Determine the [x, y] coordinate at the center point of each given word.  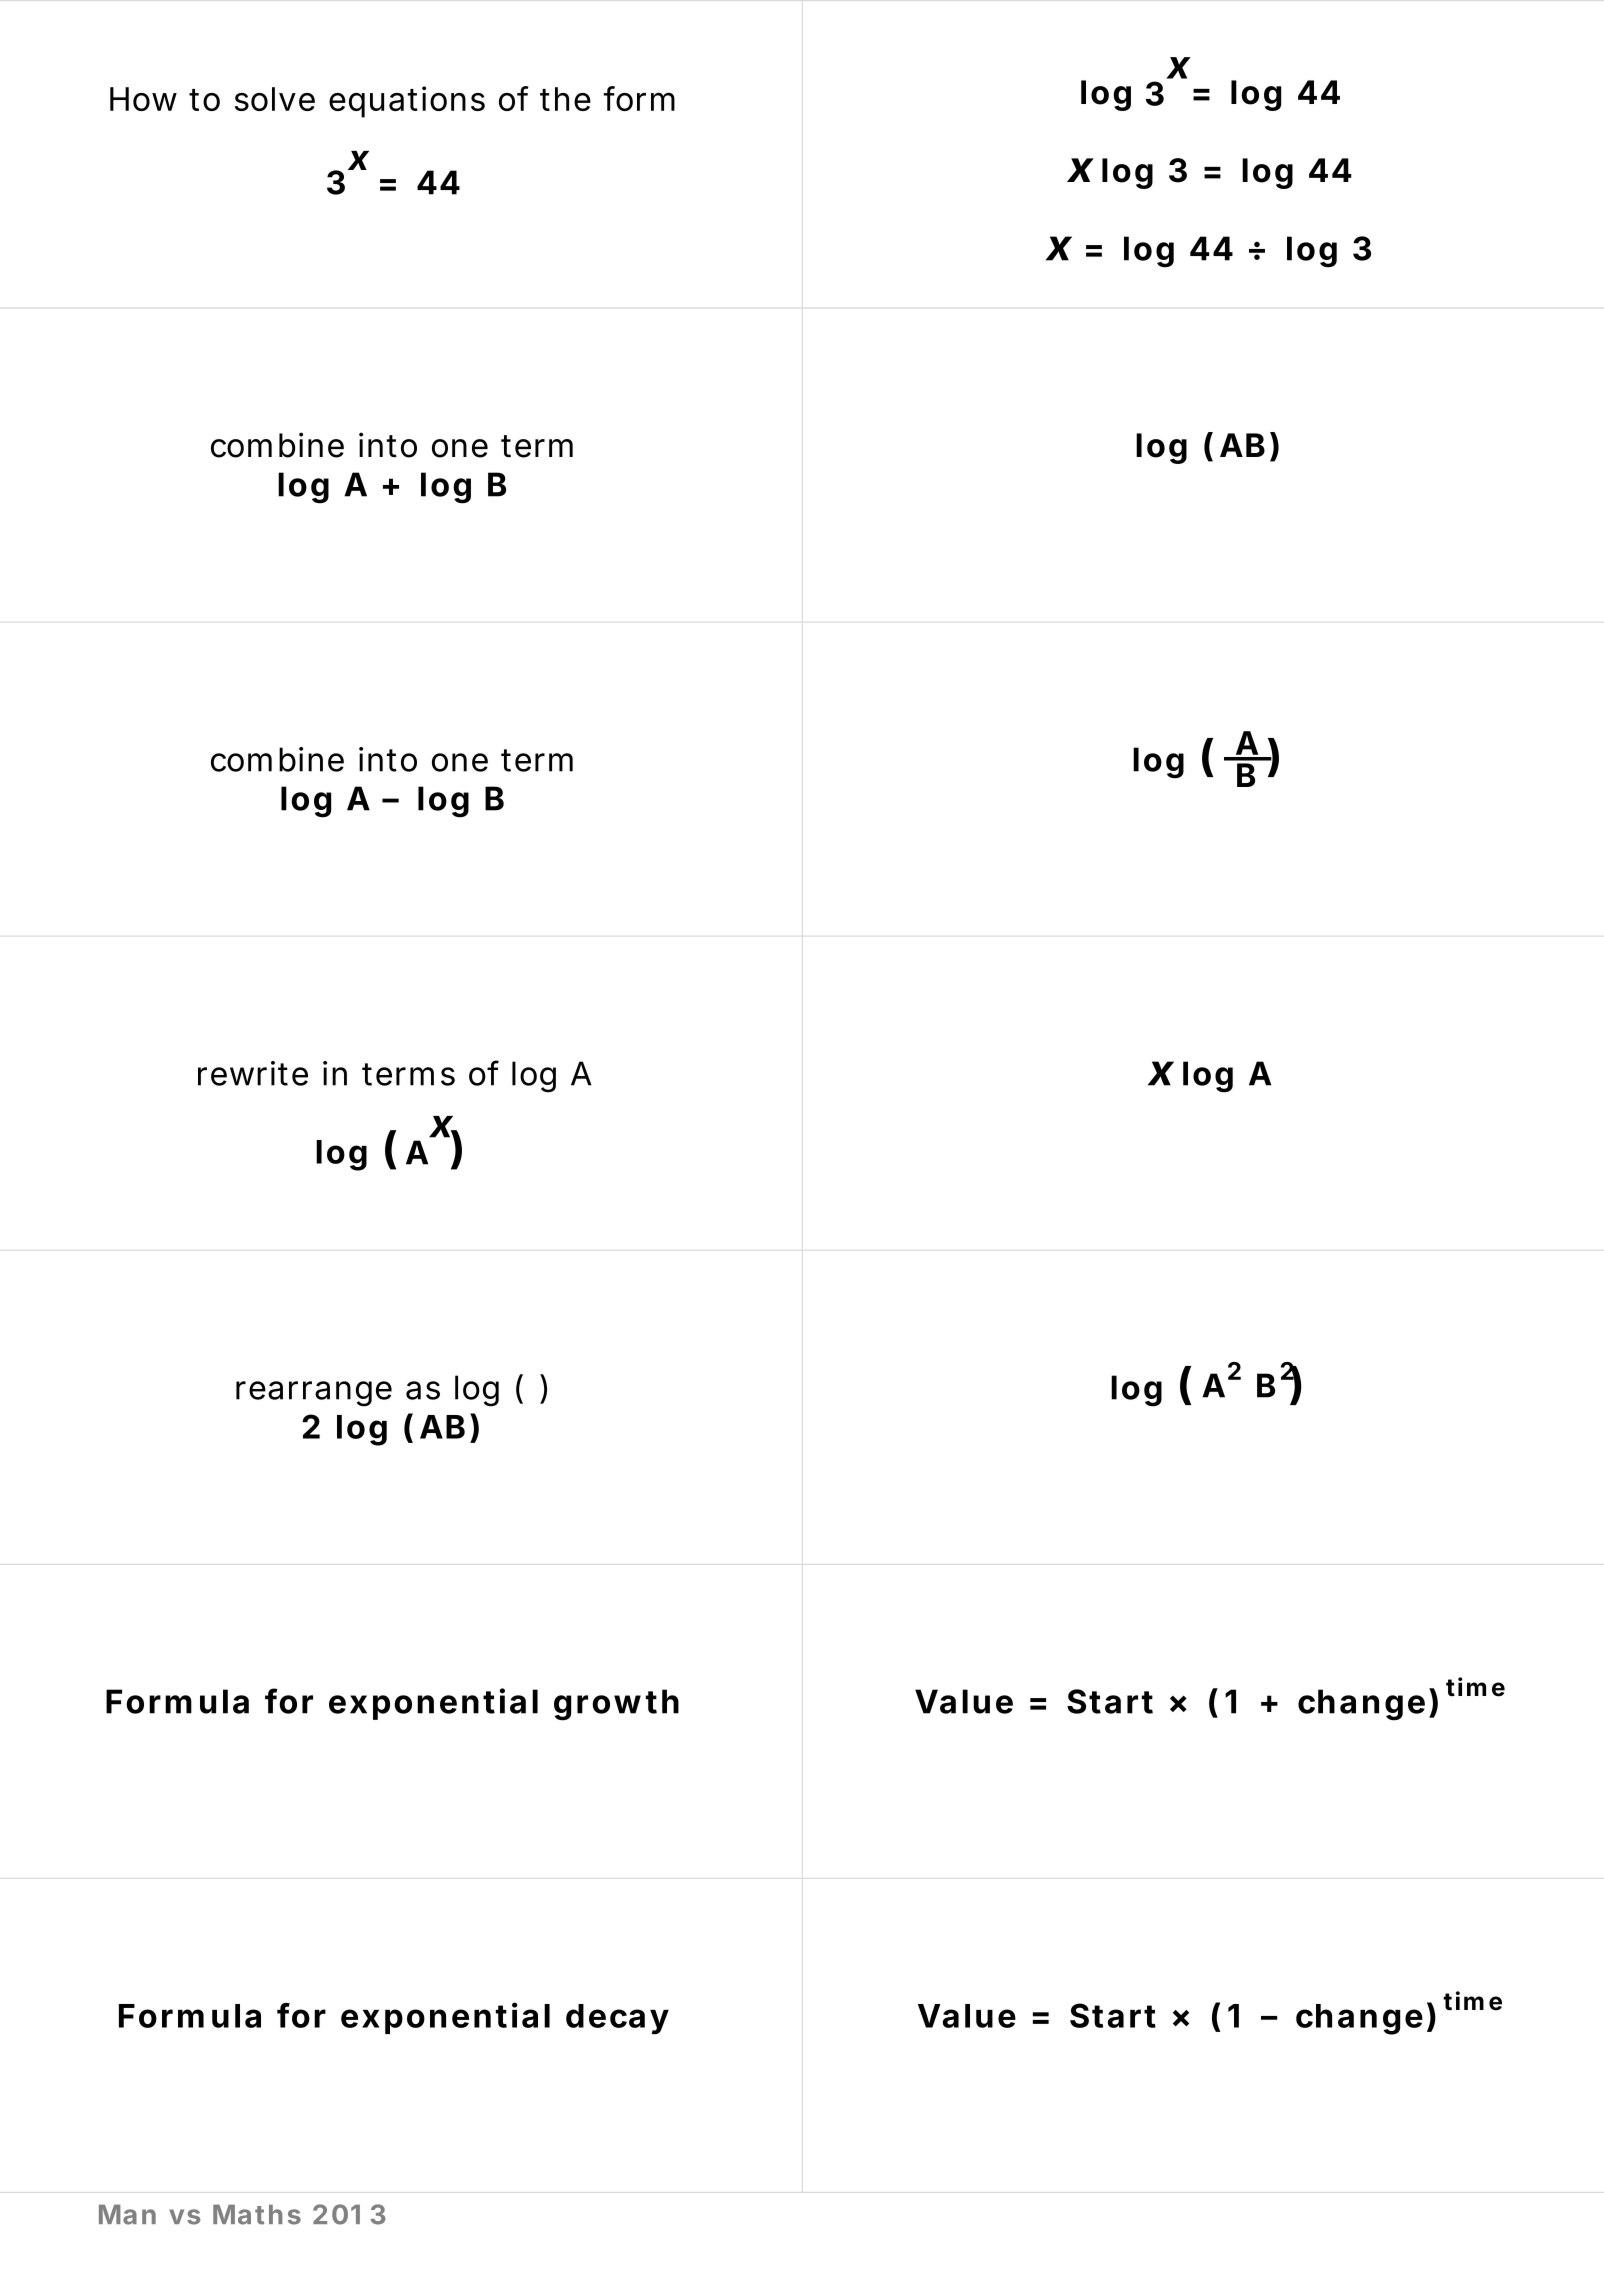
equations [407, 102]
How [143, 99]
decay [617, 2019]
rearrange [314, 1394]
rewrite [253, 1073]
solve [275, 99]
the [565, 99]
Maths [257, 2214]
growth [616, 1705]
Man [127, 2214]
